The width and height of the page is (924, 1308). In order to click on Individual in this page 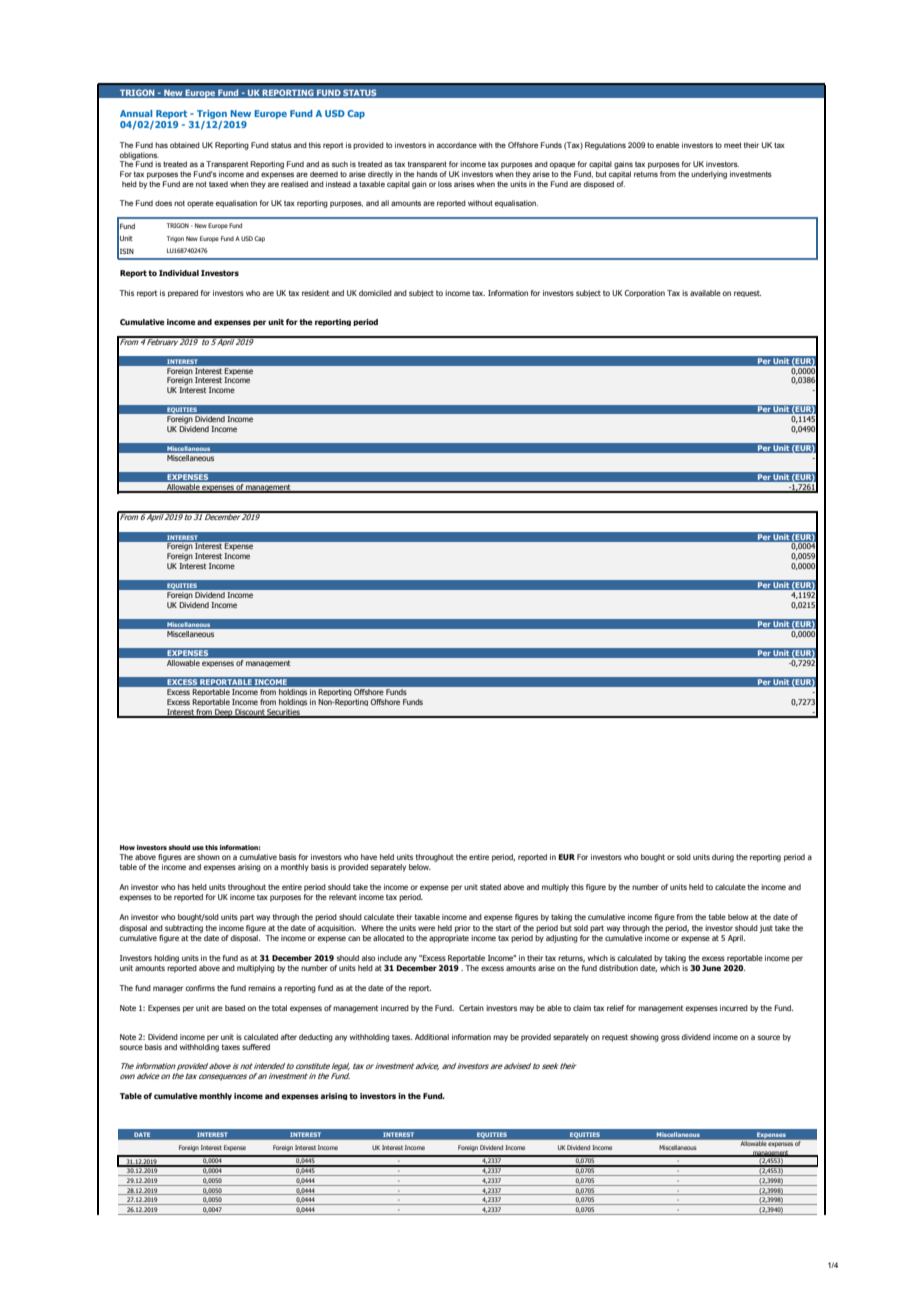, I will do `click(179, 273)`.
